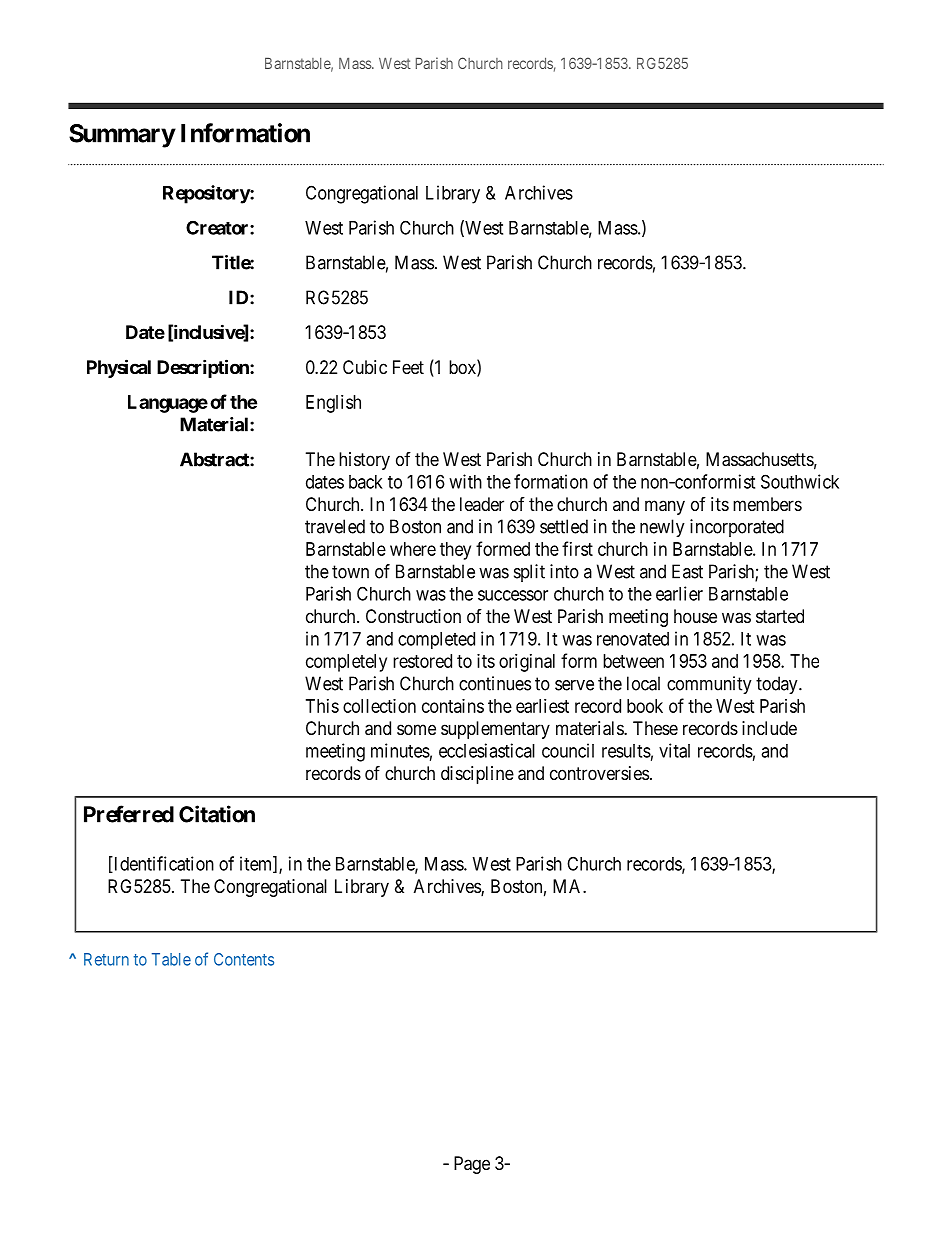 The width and height of the document is (952, 1233). I want to click on Return, so click(106, 959).
